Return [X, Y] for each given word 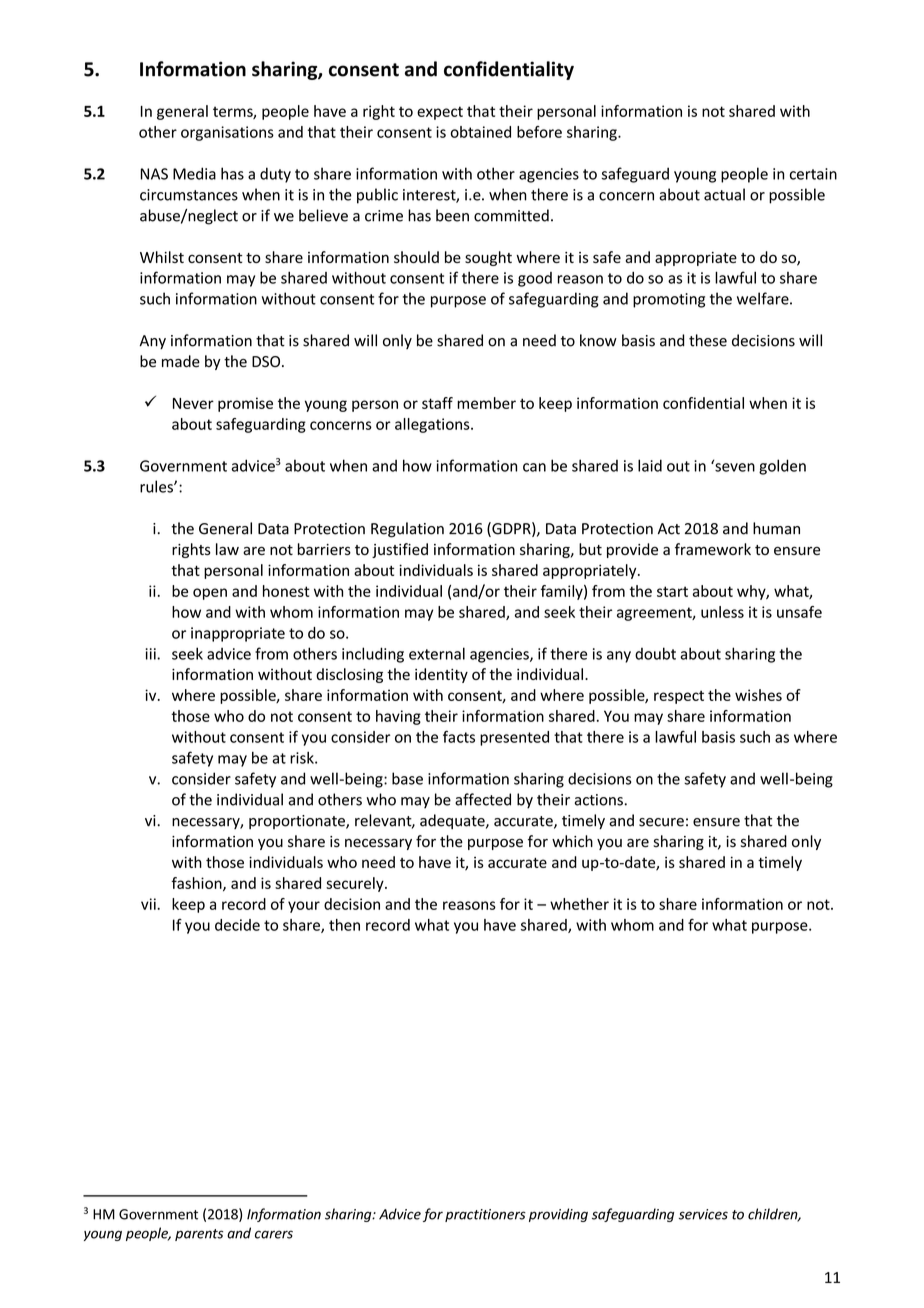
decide [237, 925]
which [572, 841]
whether [579, 904]
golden [782, 467]
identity [441, 675]
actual [724, 194]
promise [245, 404]
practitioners [485, 1215]
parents [199, 1235]
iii [152, 654]
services [703, 1214]
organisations [227, 133]
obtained [481, 132]
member [486, 403]
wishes [758, 695]
